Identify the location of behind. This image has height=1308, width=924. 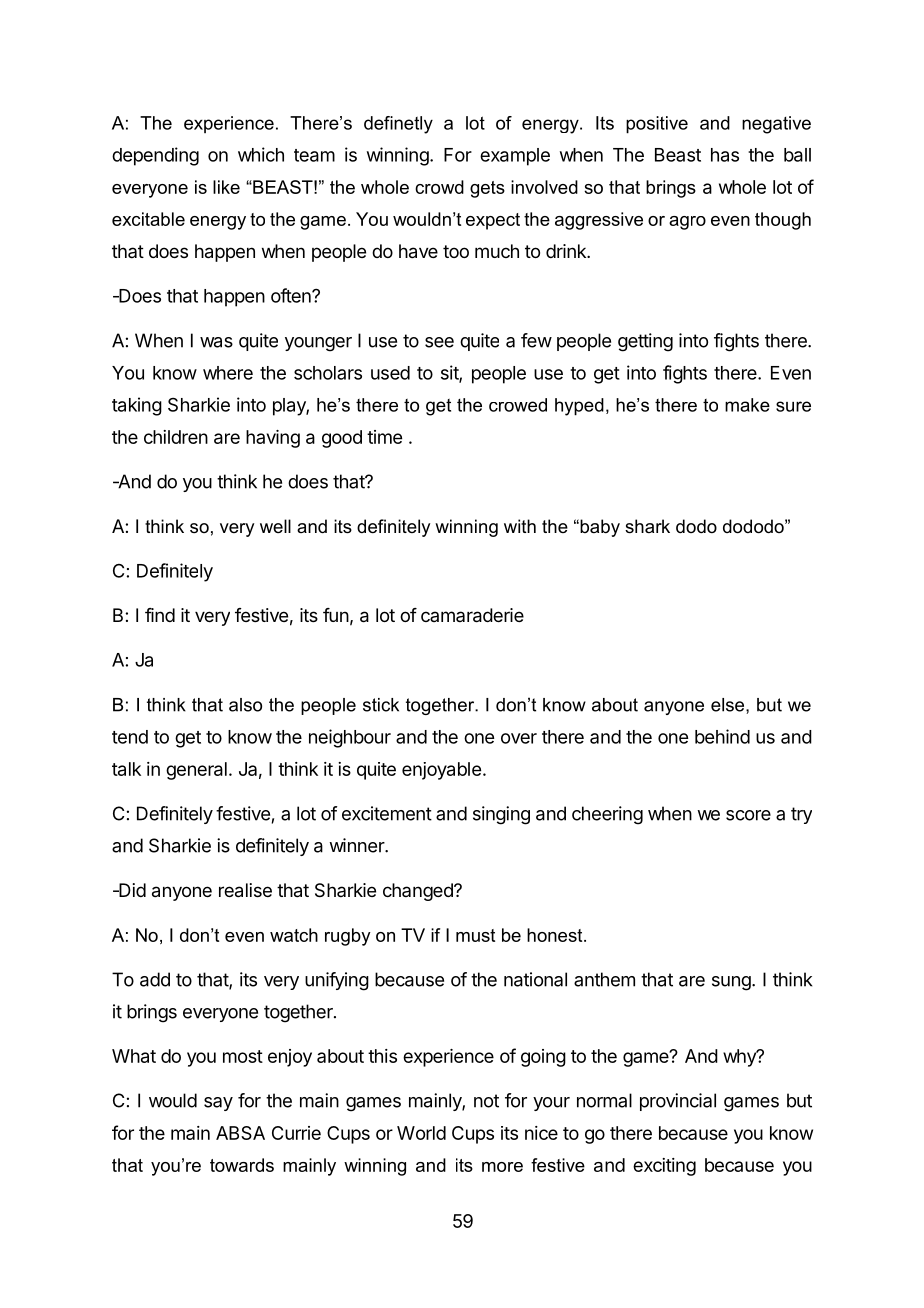
(722, 736).
